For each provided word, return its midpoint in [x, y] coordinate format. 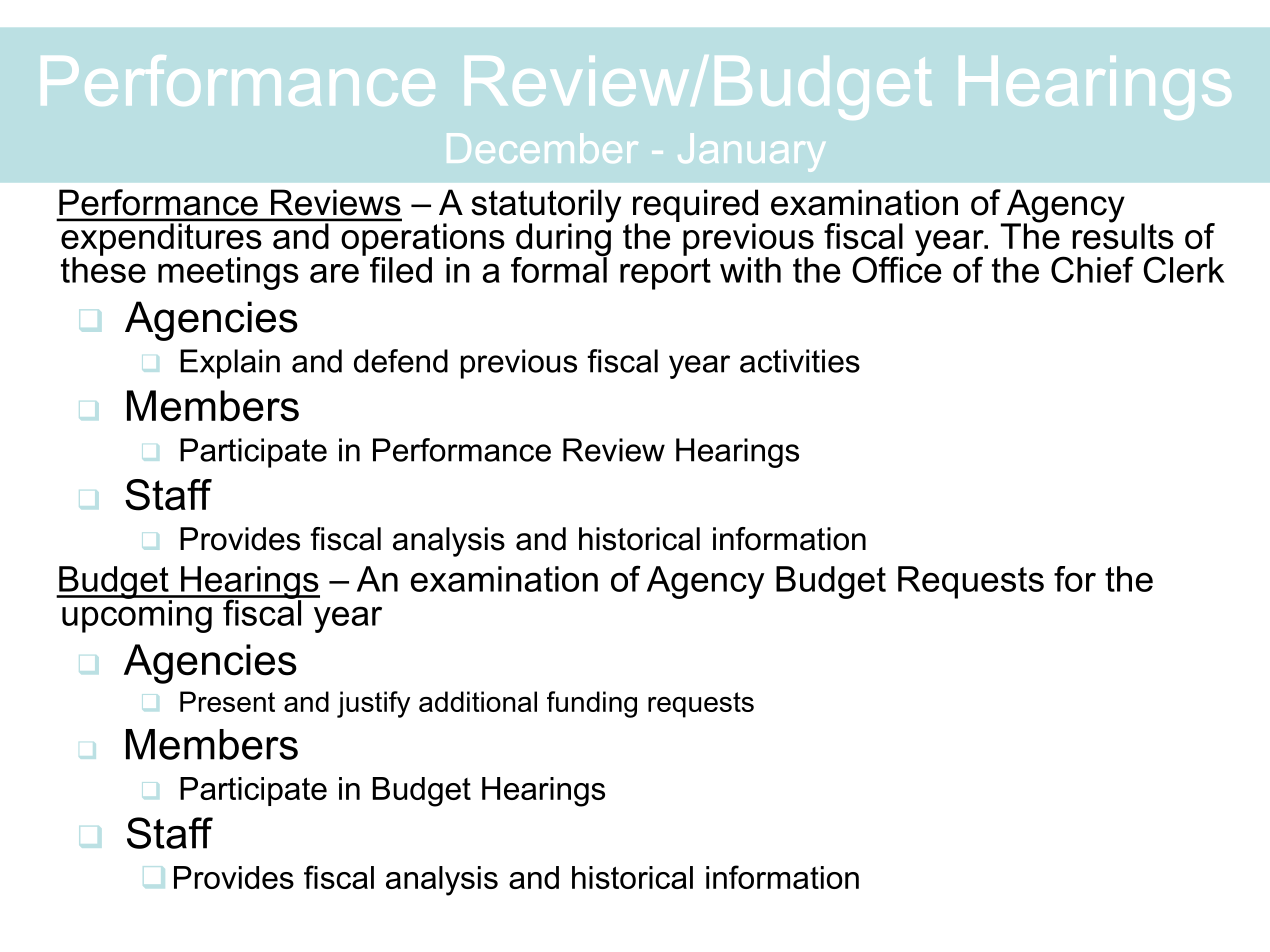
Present [227, 701]
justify [373, 704]
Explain [230, 364]
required [695, 206]
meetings [228, 273]
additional [478, 701]
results [1123, 235]
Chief [1092, 269]
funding [592, 704]
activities [800, 361]
